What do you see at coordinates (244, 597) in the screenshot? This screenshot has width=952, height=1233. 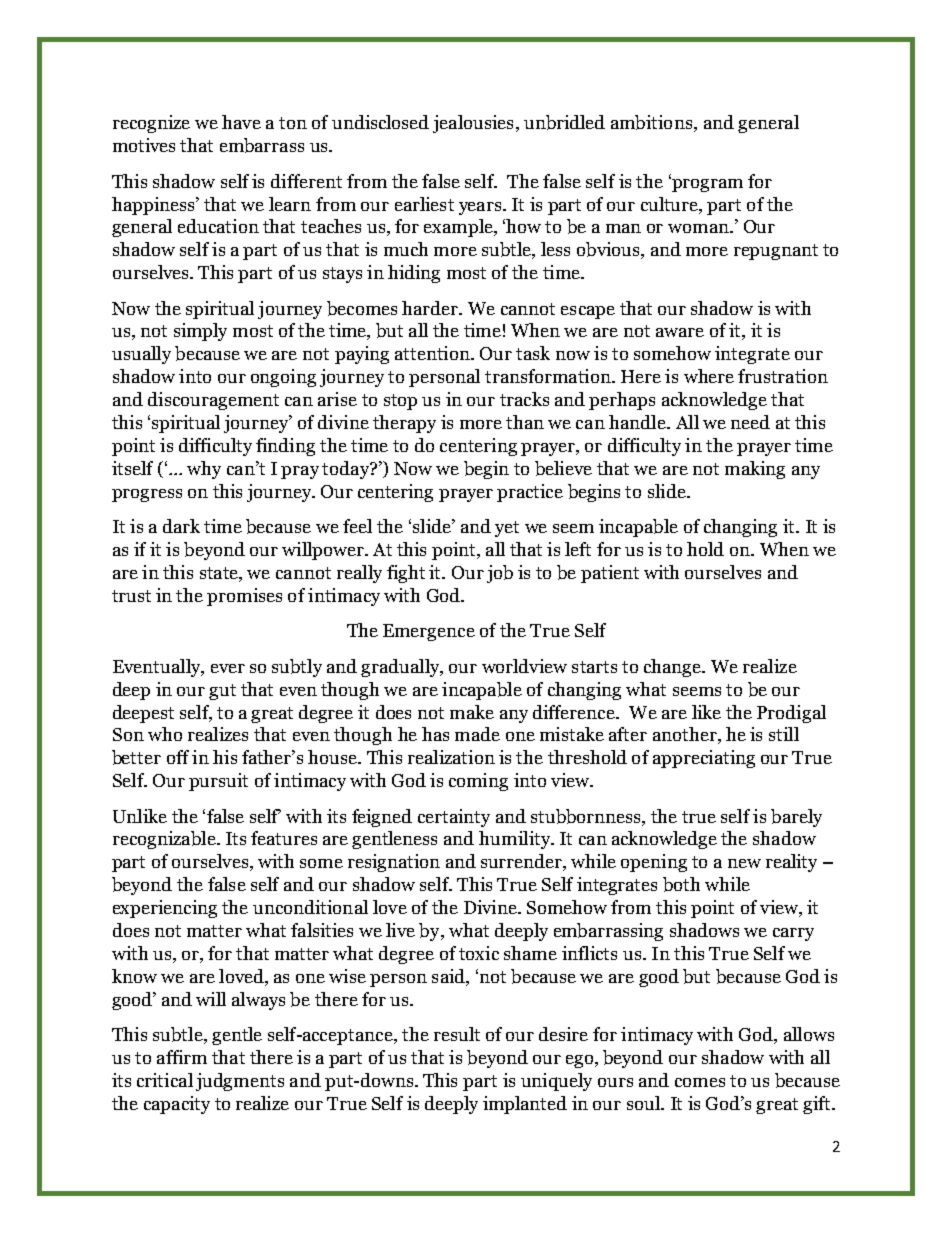 I see `promises` at bounding box center [244, 597].
